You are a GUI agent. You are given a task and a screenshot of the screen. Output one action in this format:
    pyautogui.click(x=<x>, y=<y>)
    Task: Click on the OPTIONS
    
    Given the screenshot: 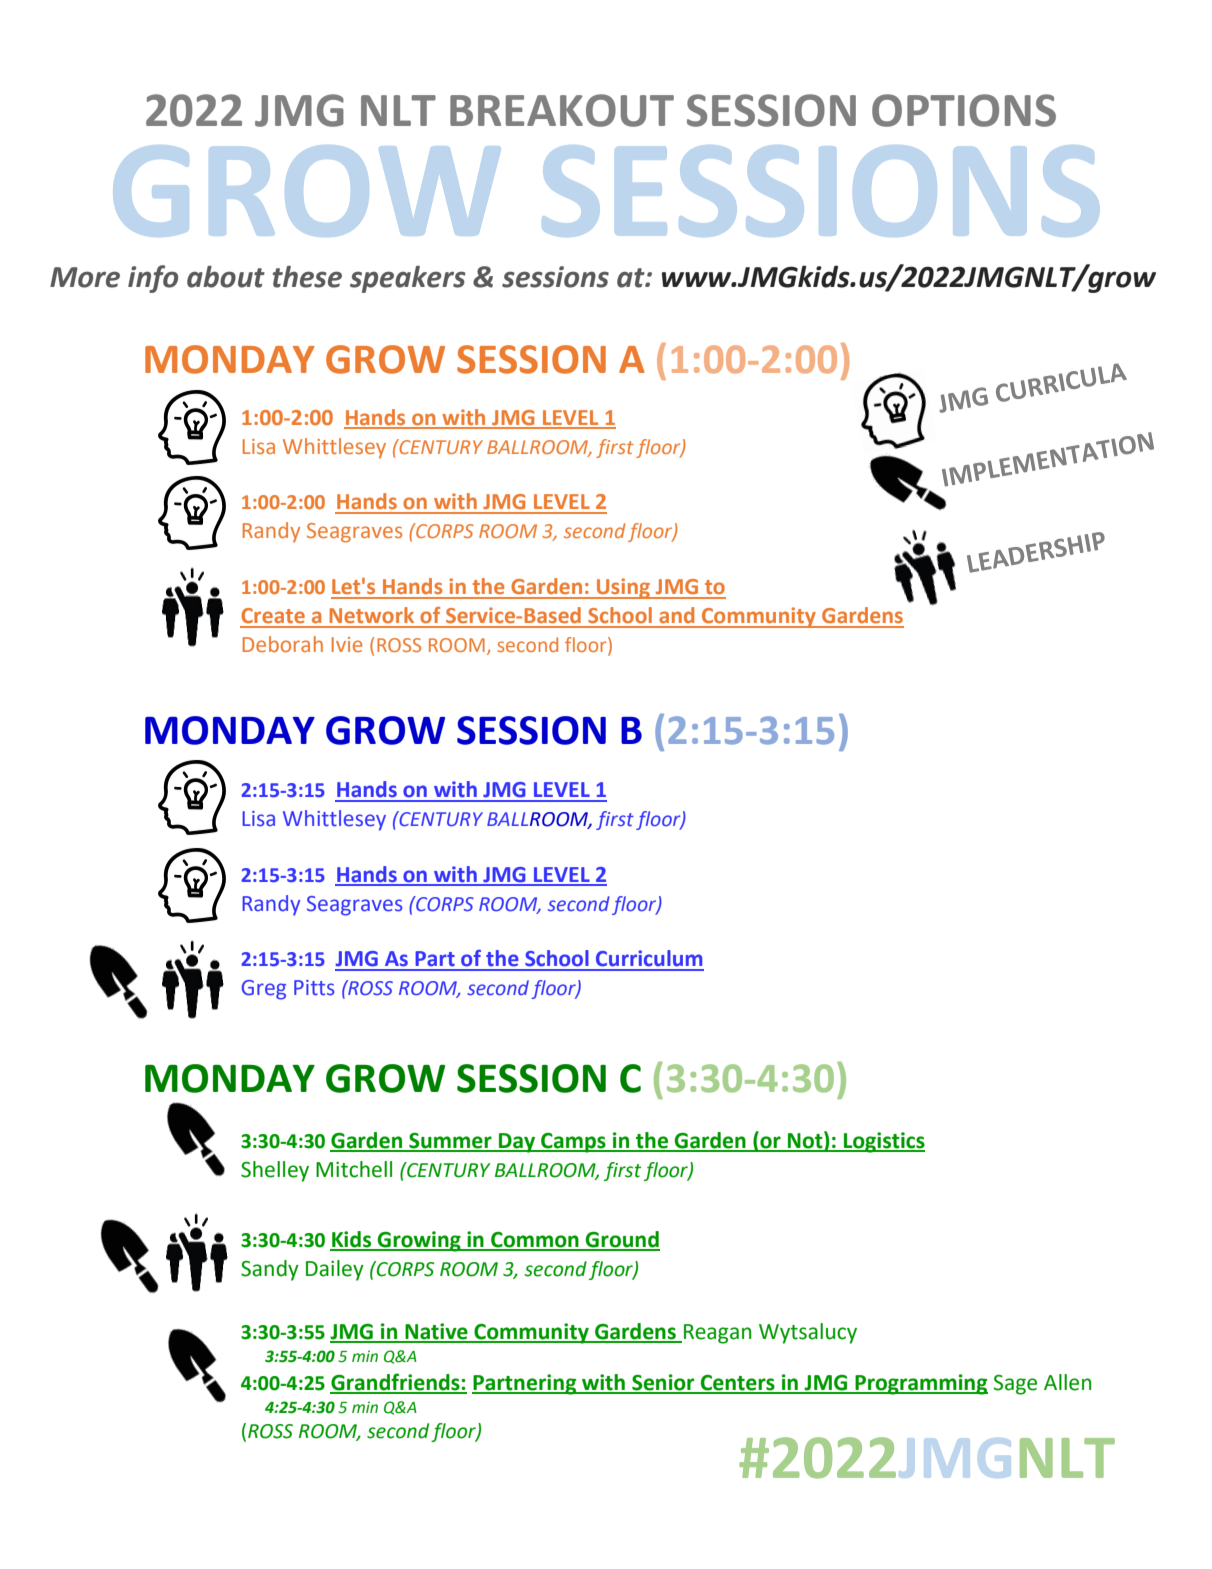 What is the action you would take?
    pyautogui.click(x=964, y=110)
